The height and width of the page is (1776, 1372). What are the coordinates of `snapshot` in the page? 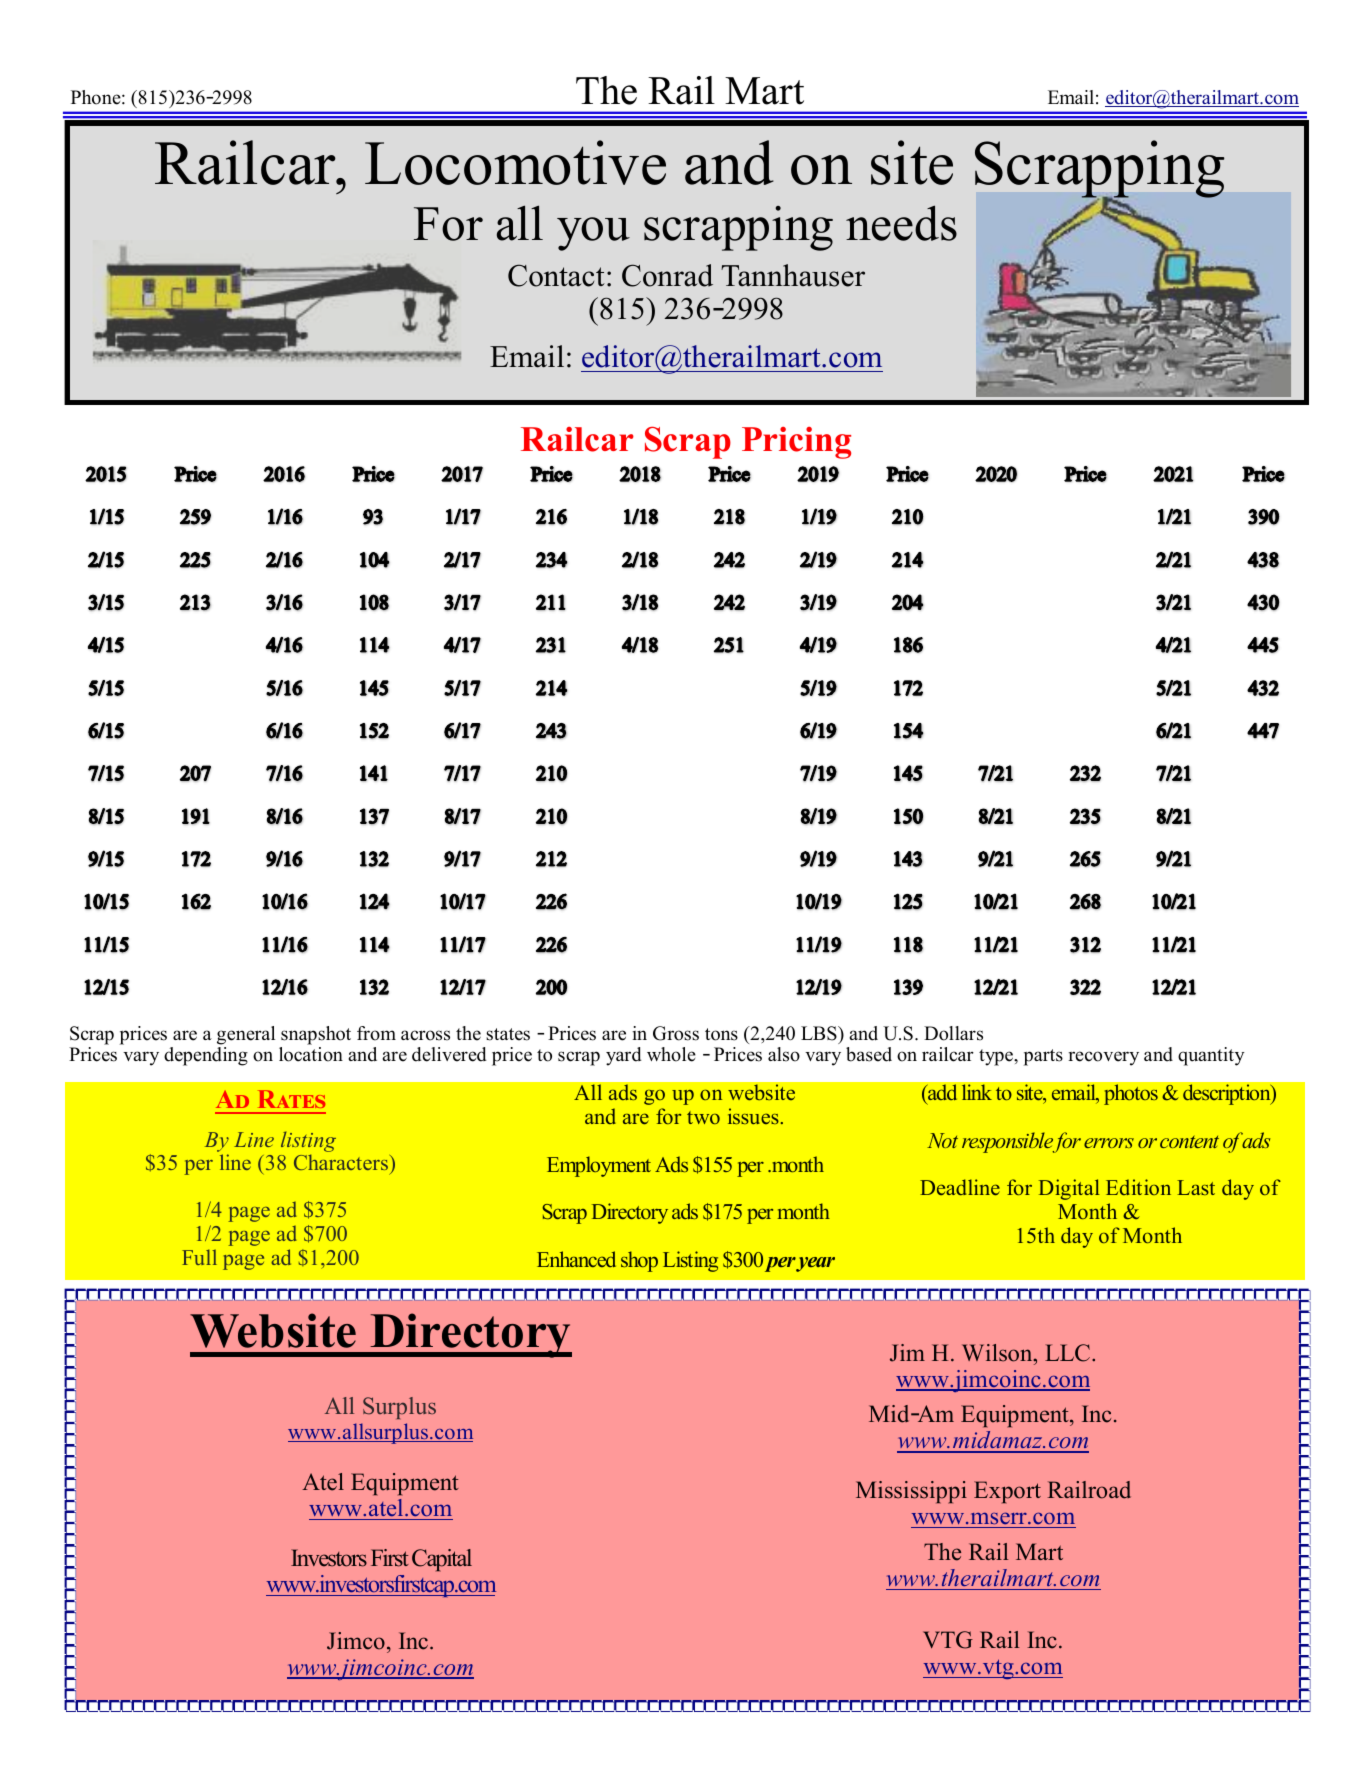 It's located at (316, 1035).
